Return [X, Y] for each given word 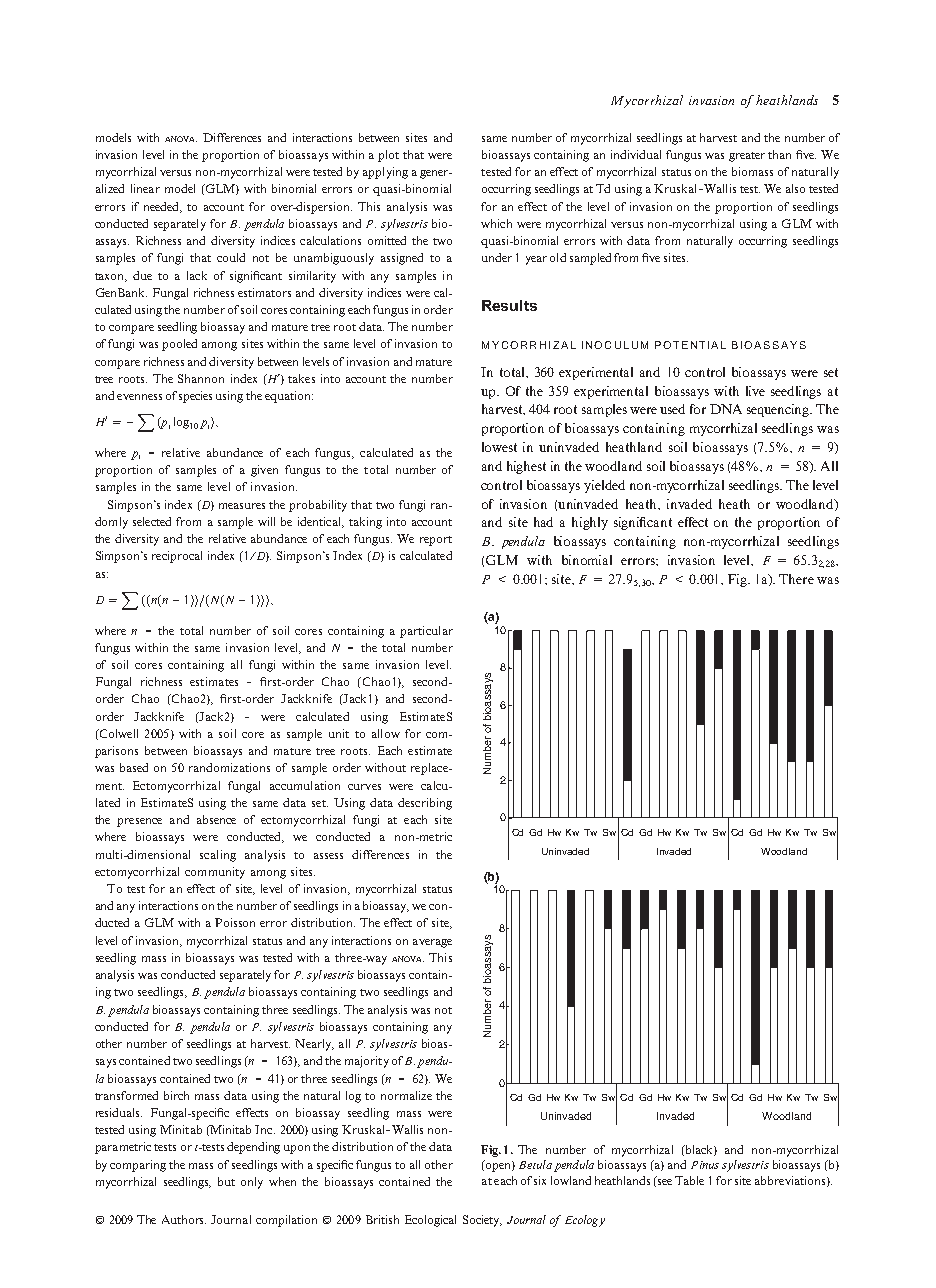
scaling [218, 856]
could [231, 257]
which [496, 223]
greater [747, 157]
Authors [184, 1219]
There [796, 579]
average [432, 943]
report [436, 541]
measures [242, 506]
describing [425, 804]
